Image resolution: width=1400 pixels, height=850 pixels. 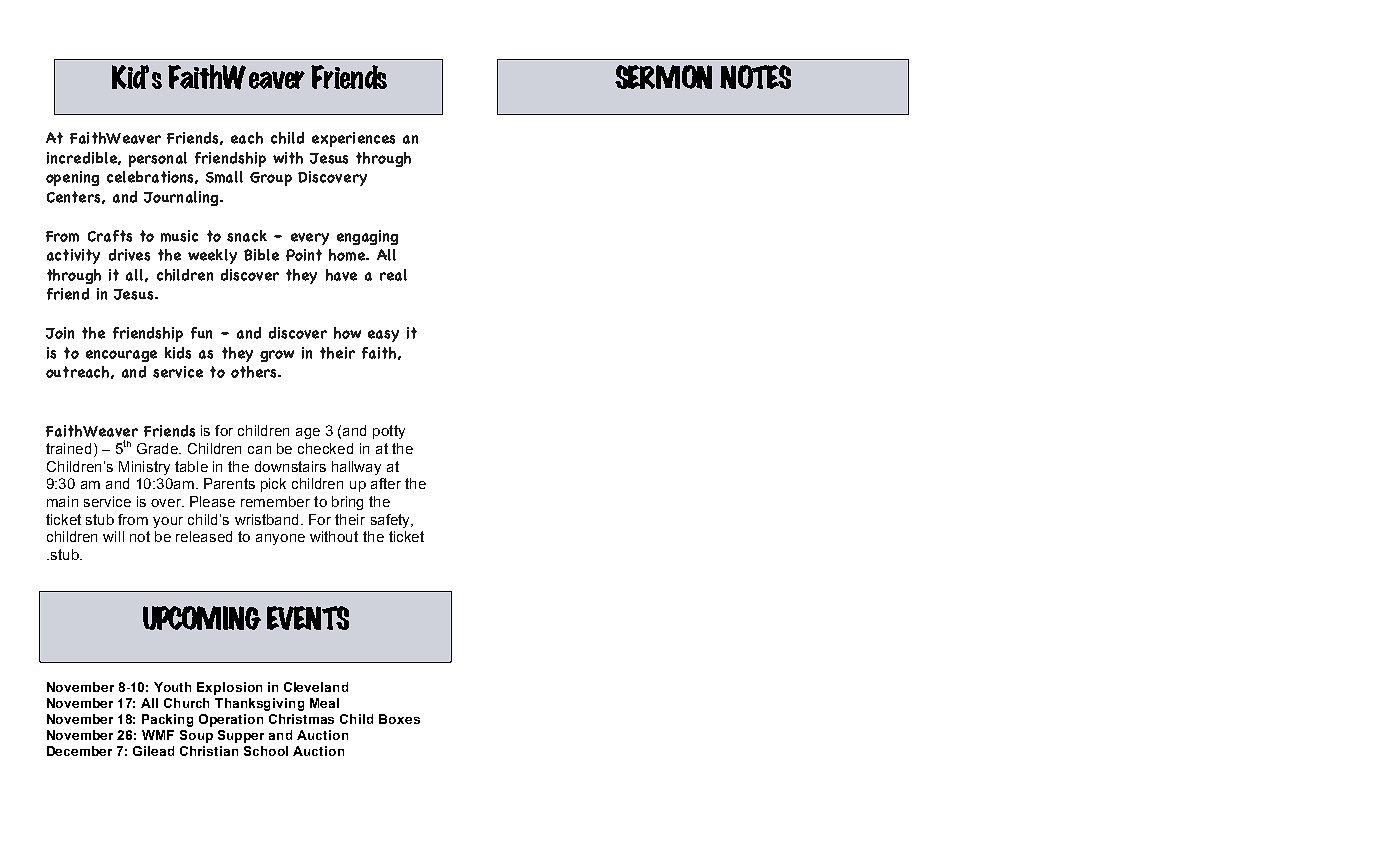 What do you see at coordinates (158, 159) in the screenshot?
I see `personal` at bounding box center [158, 159].
